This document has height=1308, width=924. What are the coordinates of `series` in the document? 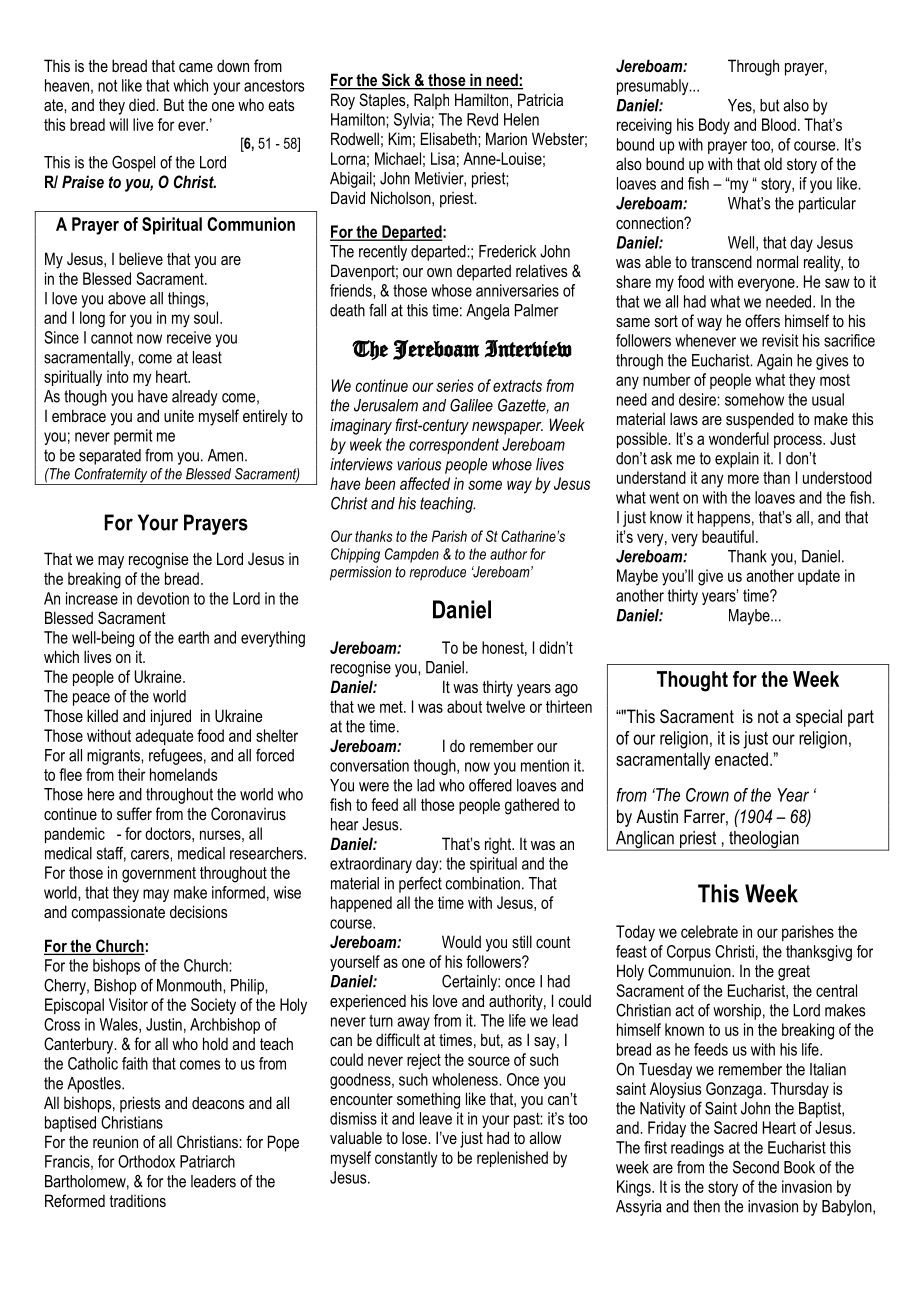 It's located at (455, 385).
